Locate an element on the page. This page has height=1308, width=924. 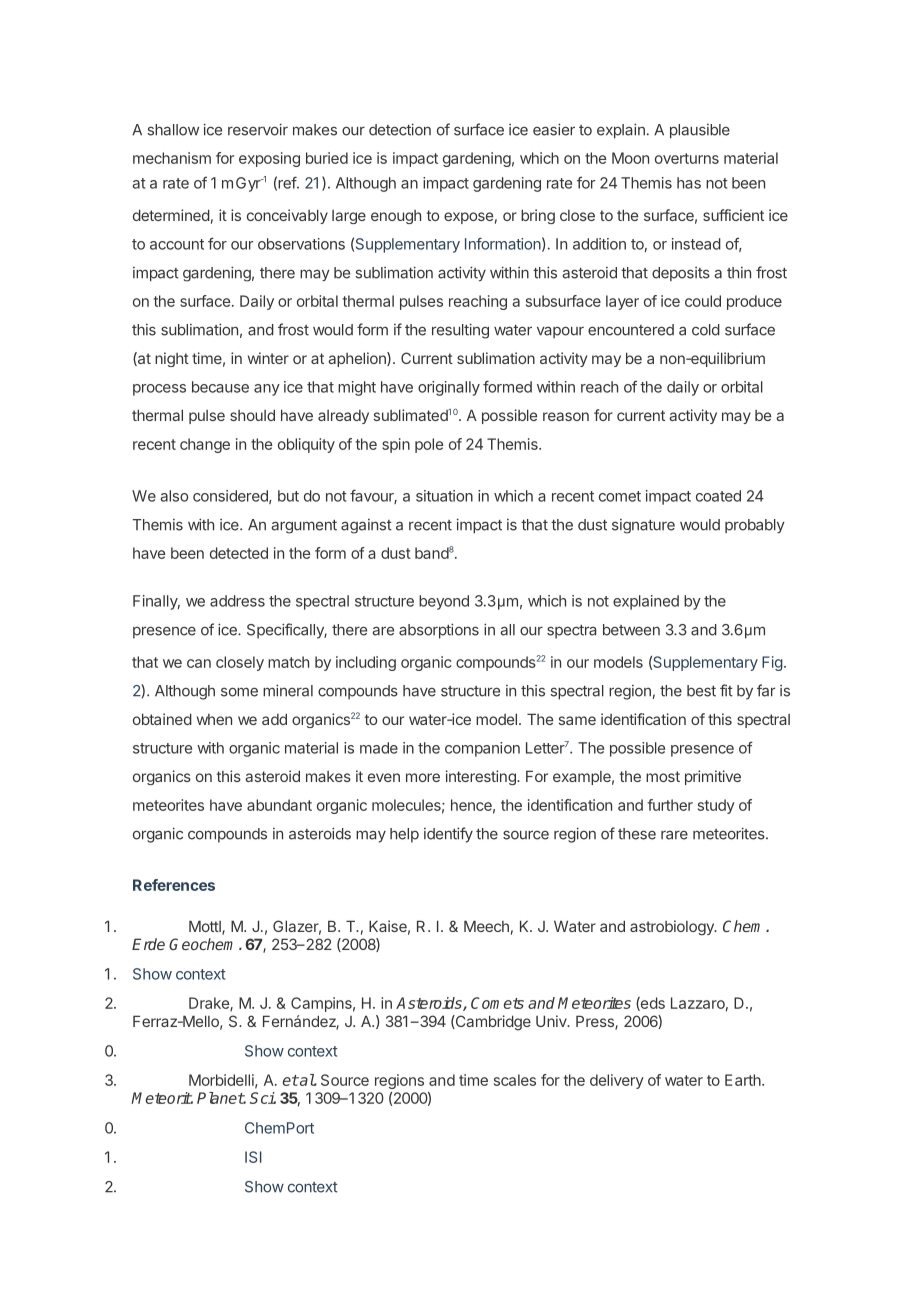
exposing is located at coordinates (269, 159).
